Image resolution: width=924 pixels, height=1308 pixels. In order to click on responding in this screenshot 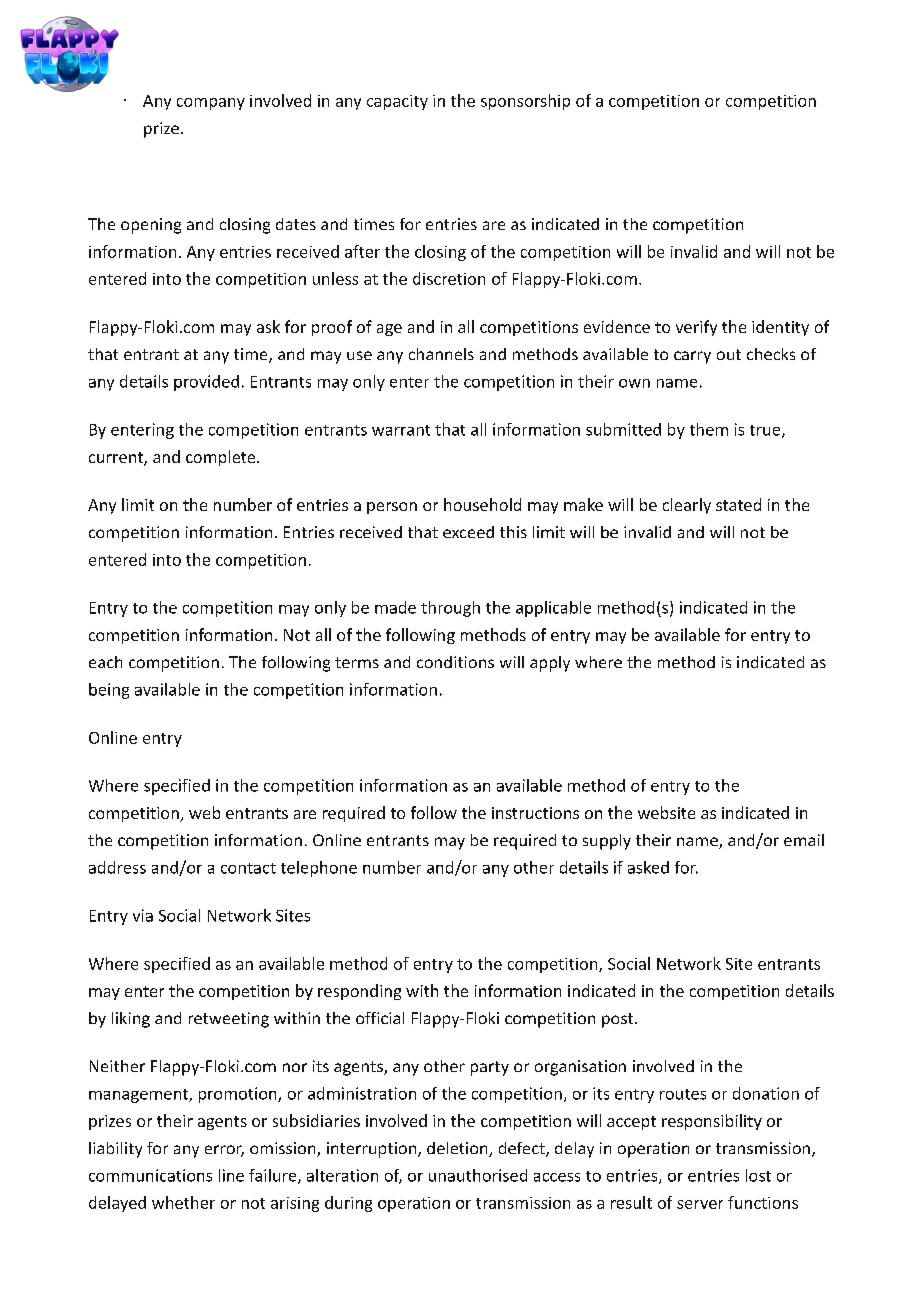, I will do `click(359, 992)`.
